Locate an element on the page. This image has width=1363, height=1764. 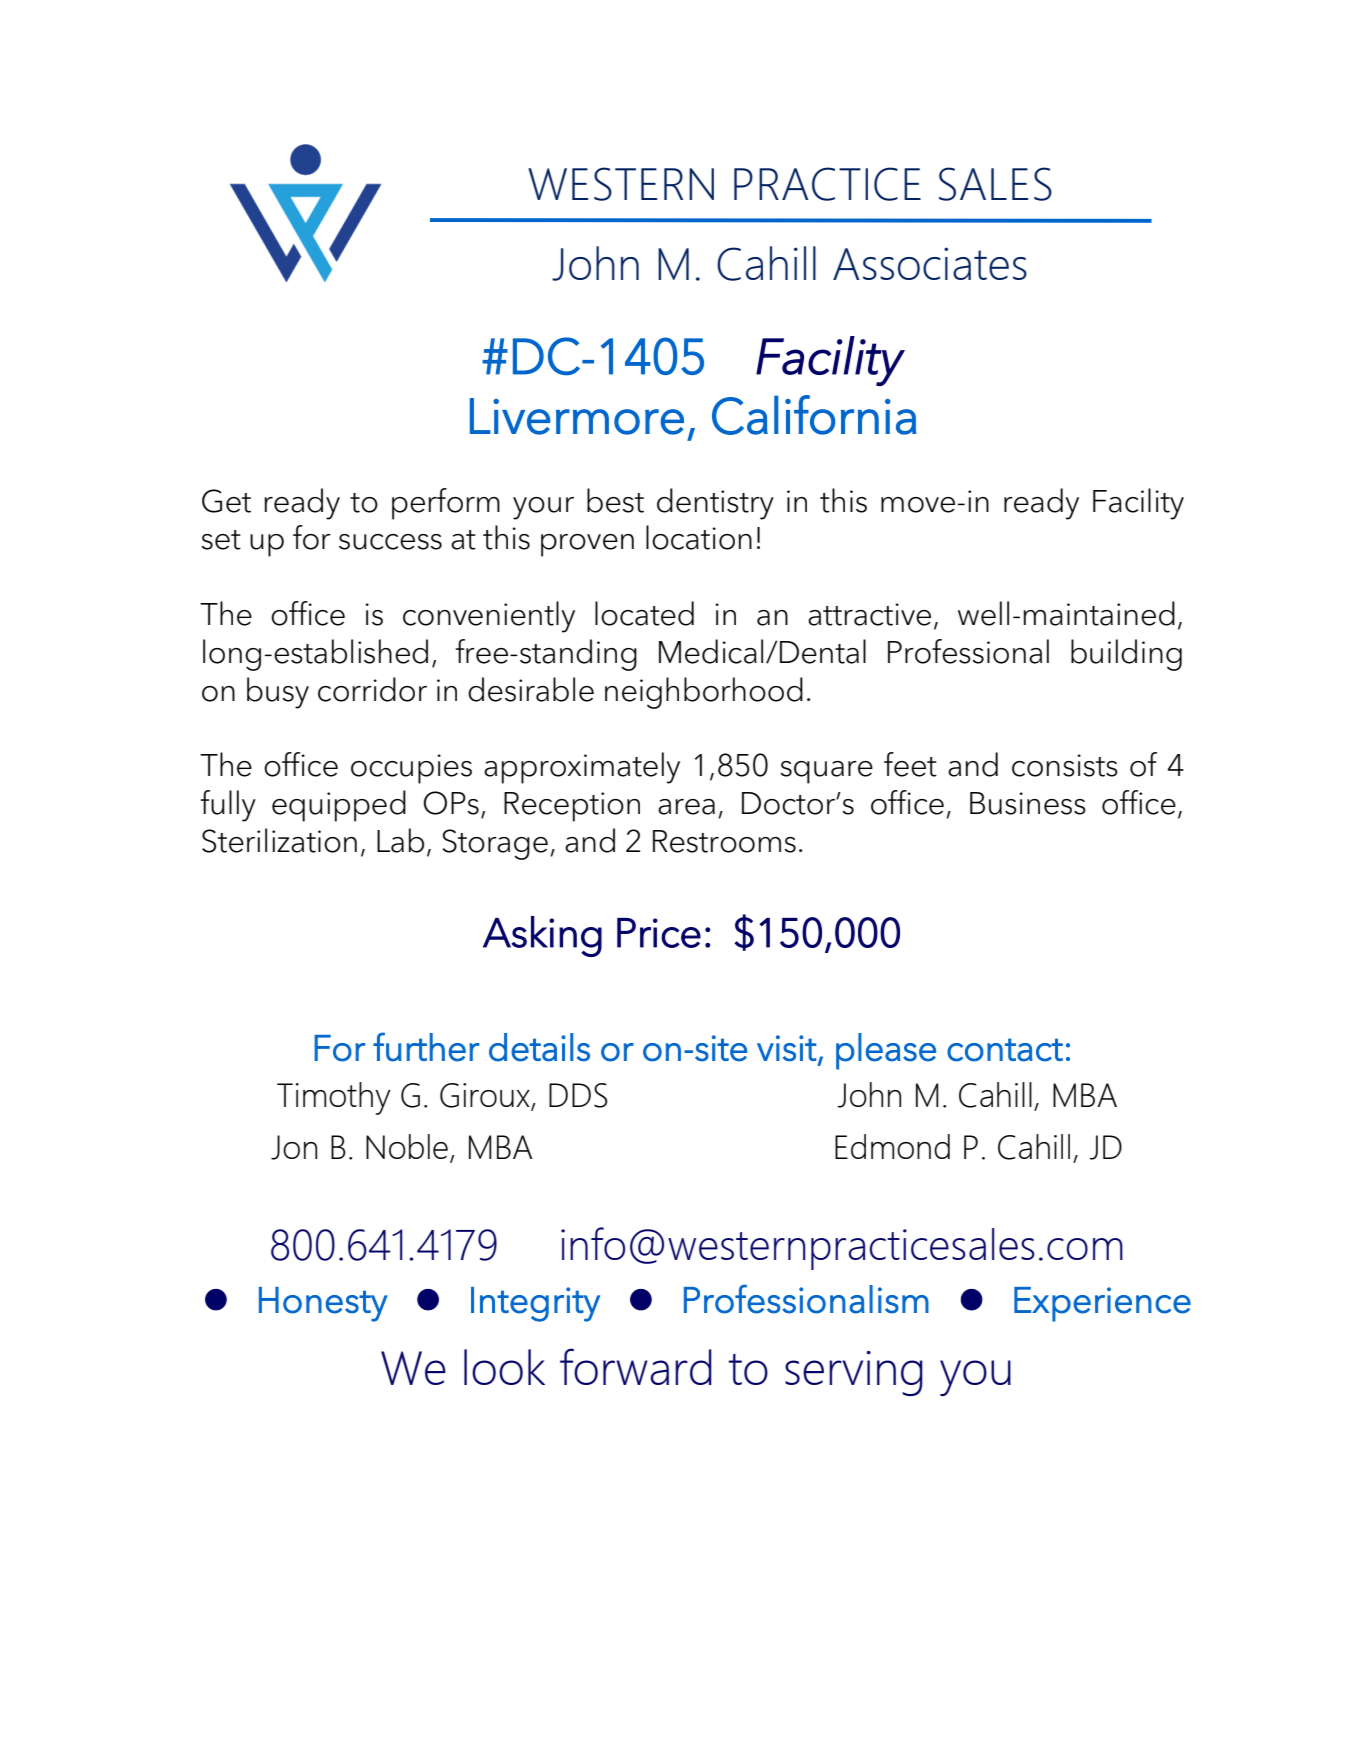
contact is located at coordinates (1005, 1050).
